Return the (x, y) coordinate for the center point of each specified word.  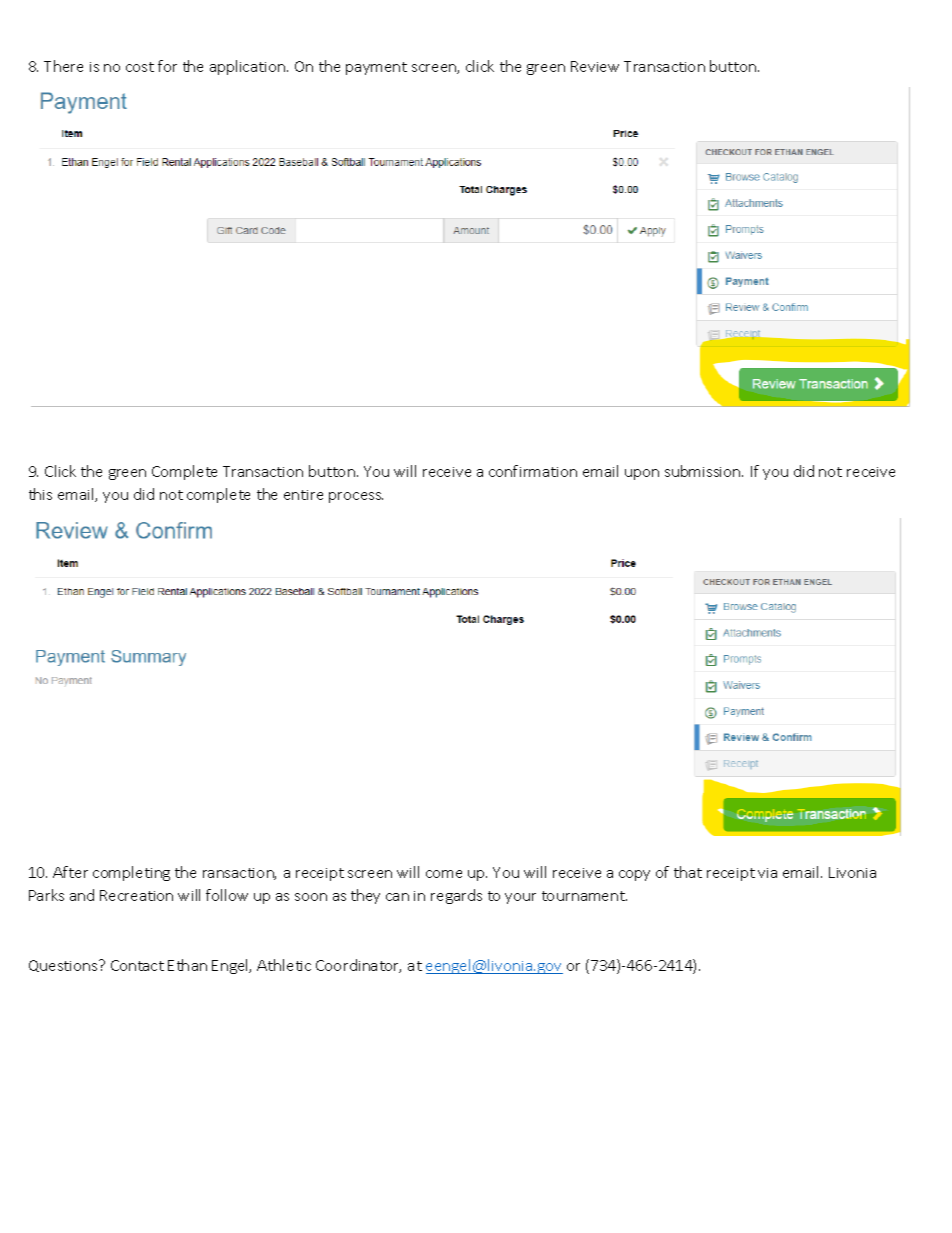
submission (704, 471)
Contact (137, 965)
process (356, 497)
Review (595, 66)
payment (376, 68)
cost (140, 67)
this (40, 494)
